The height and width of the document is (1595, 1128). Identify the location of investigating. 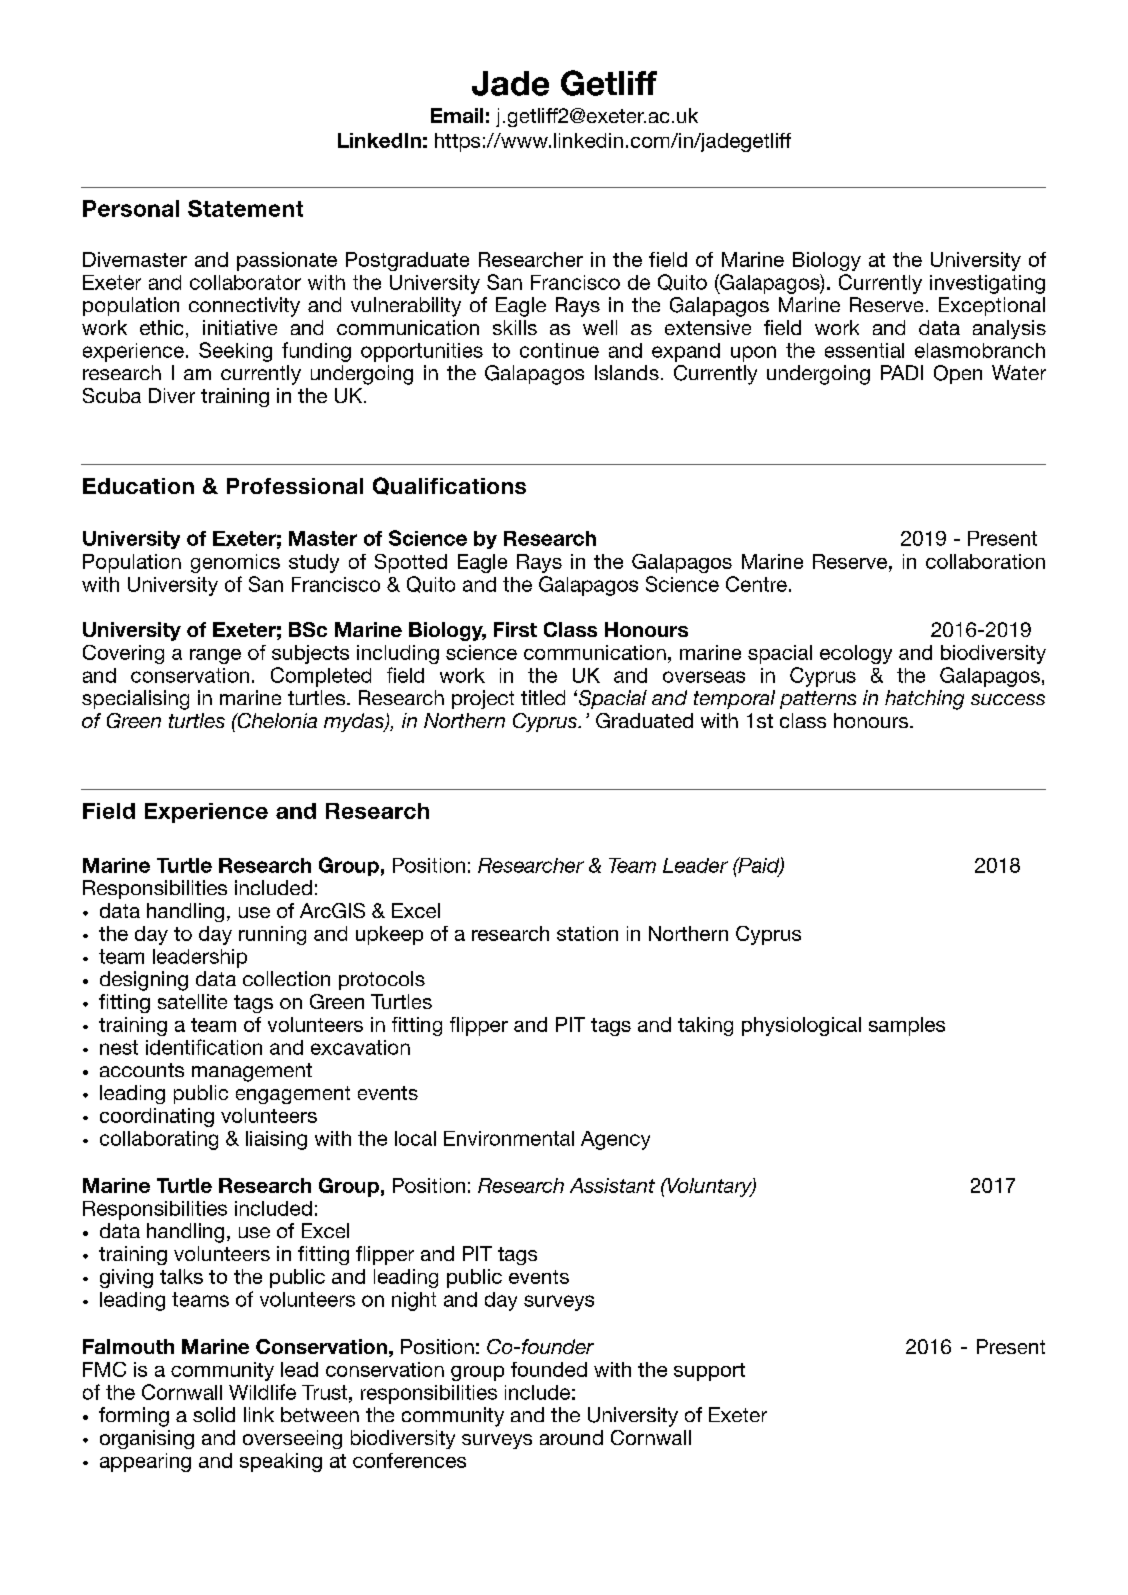
(987, 284).
